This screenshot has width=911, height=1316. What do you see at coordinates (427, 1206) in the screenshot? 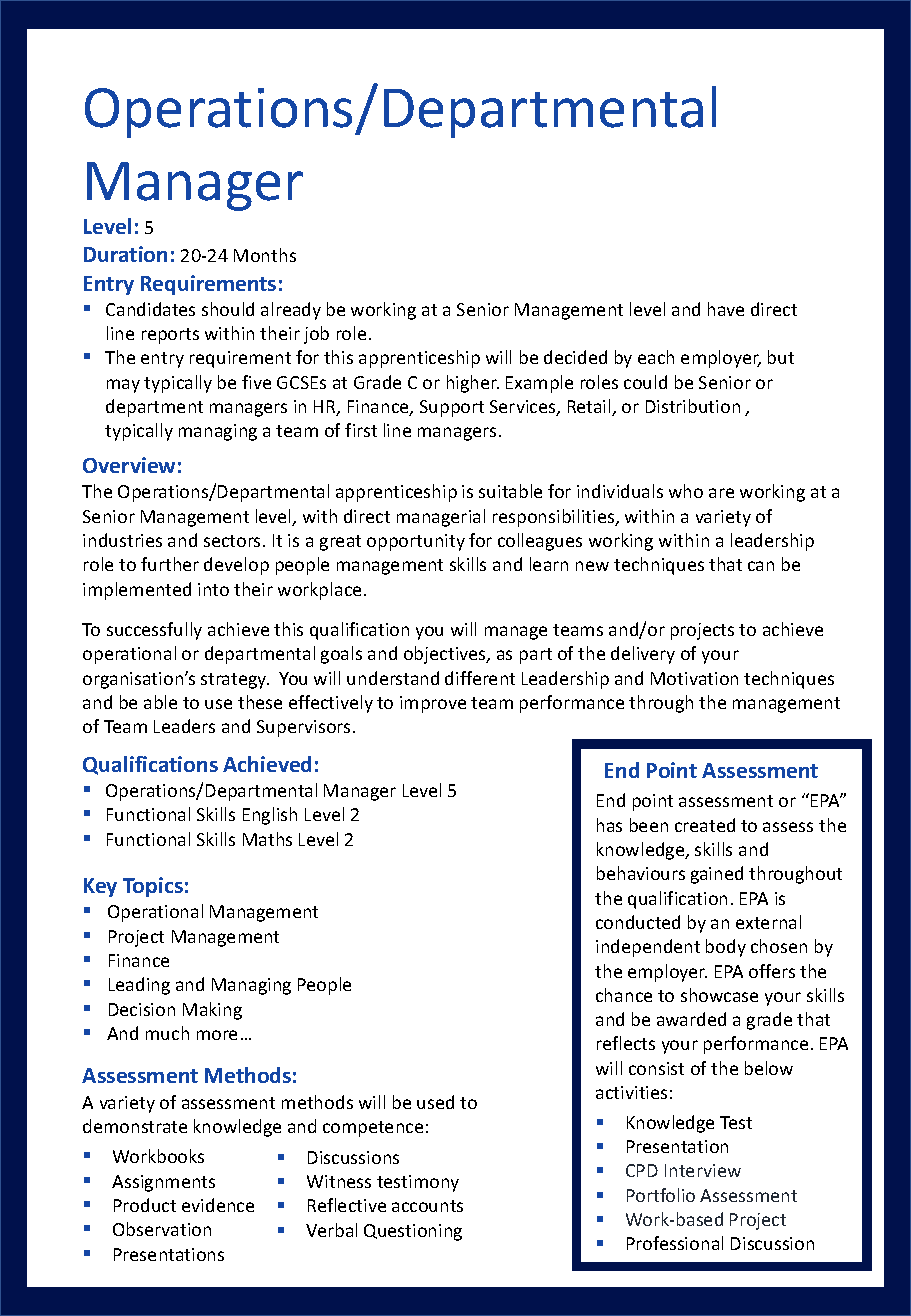
I see `accounts` at bounding box center [427, 1206].
